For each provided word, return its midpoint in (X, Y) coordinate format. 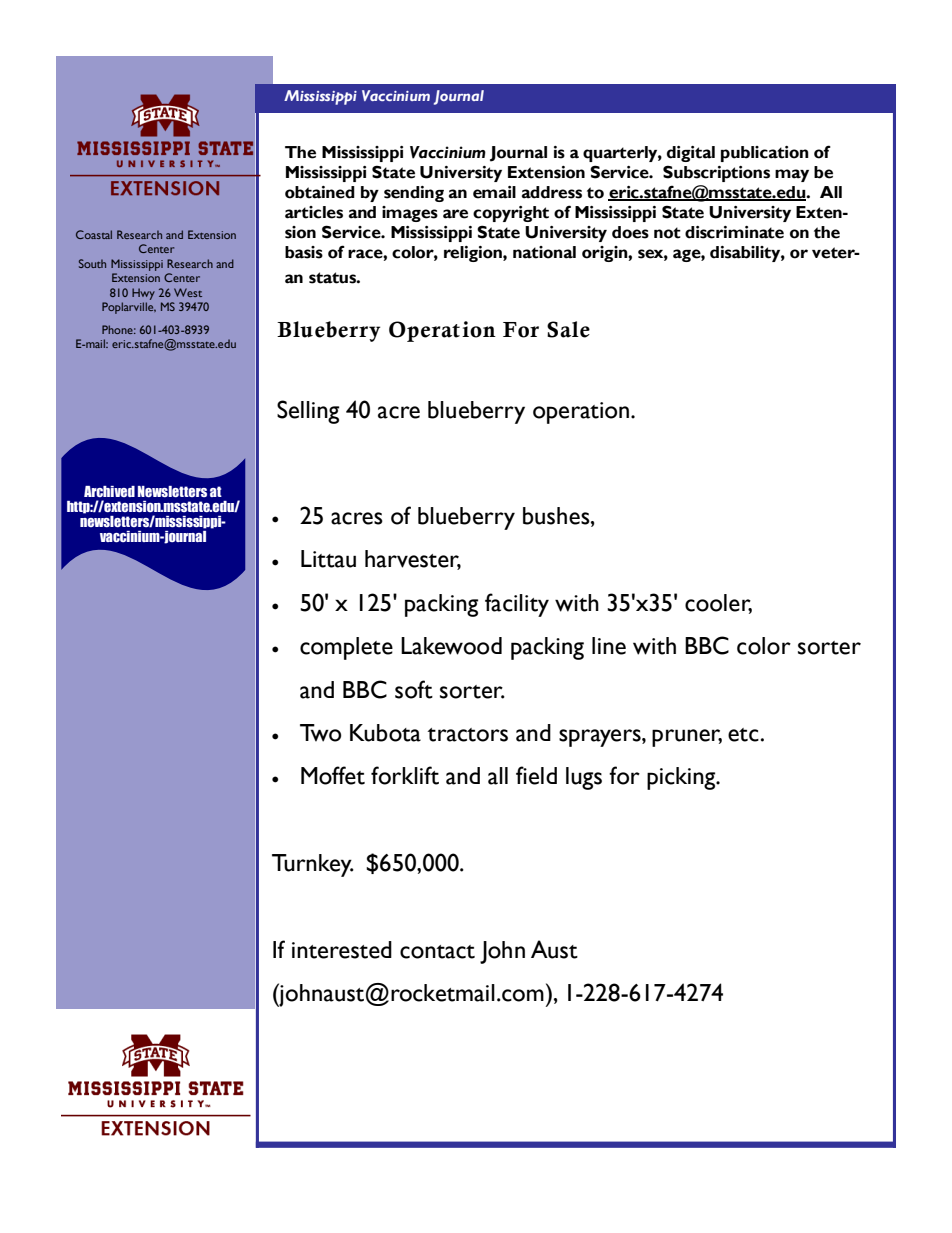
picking (682, 778)
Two (320, 733)
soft (414, 689)
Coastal (94, 234)
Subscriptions (716, 173)
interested (342, 950)
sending (414, 194)
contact (437, 952)
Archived (109, 491)
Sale (568, 329)
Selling (308, 412)
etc (743, 735)
